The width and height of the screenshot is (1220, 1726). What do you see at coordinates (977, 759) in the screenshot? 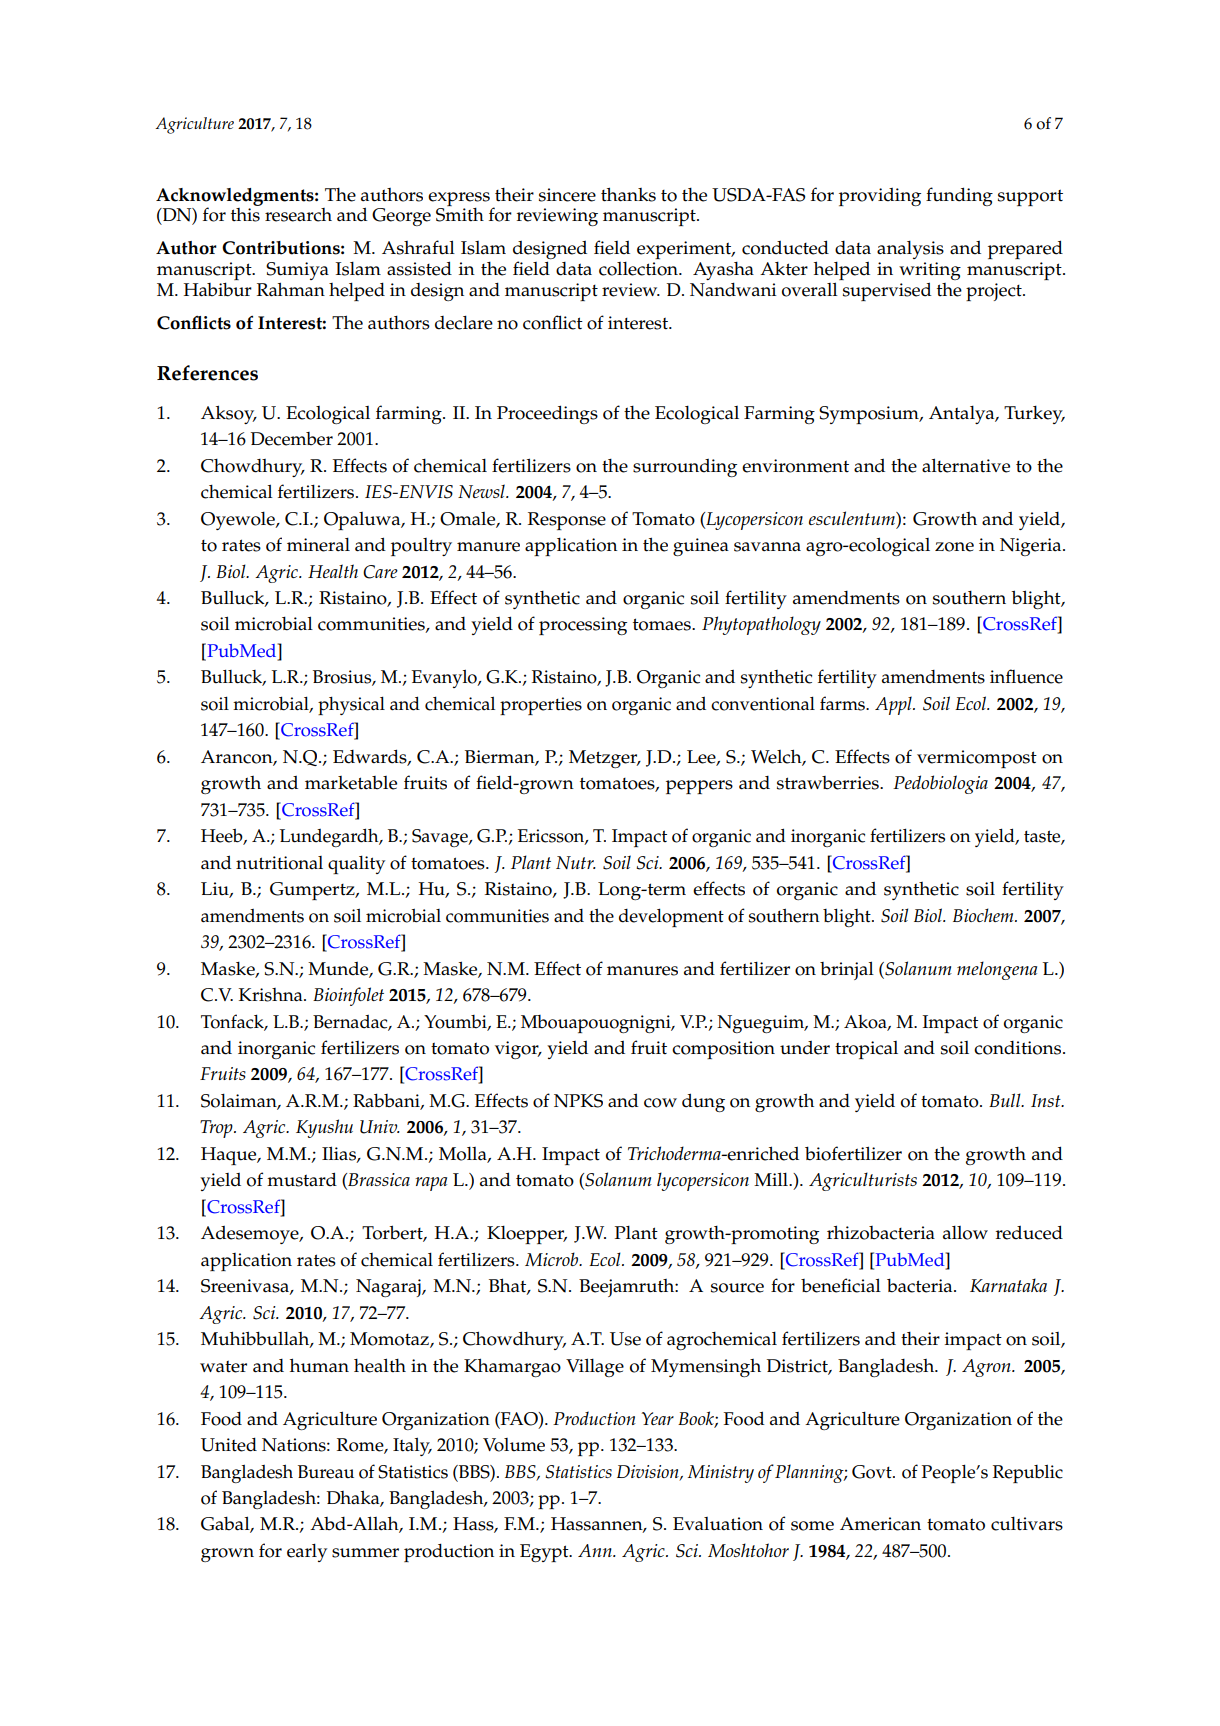
I see `vermicompost` at bounding box center [977, 759].
